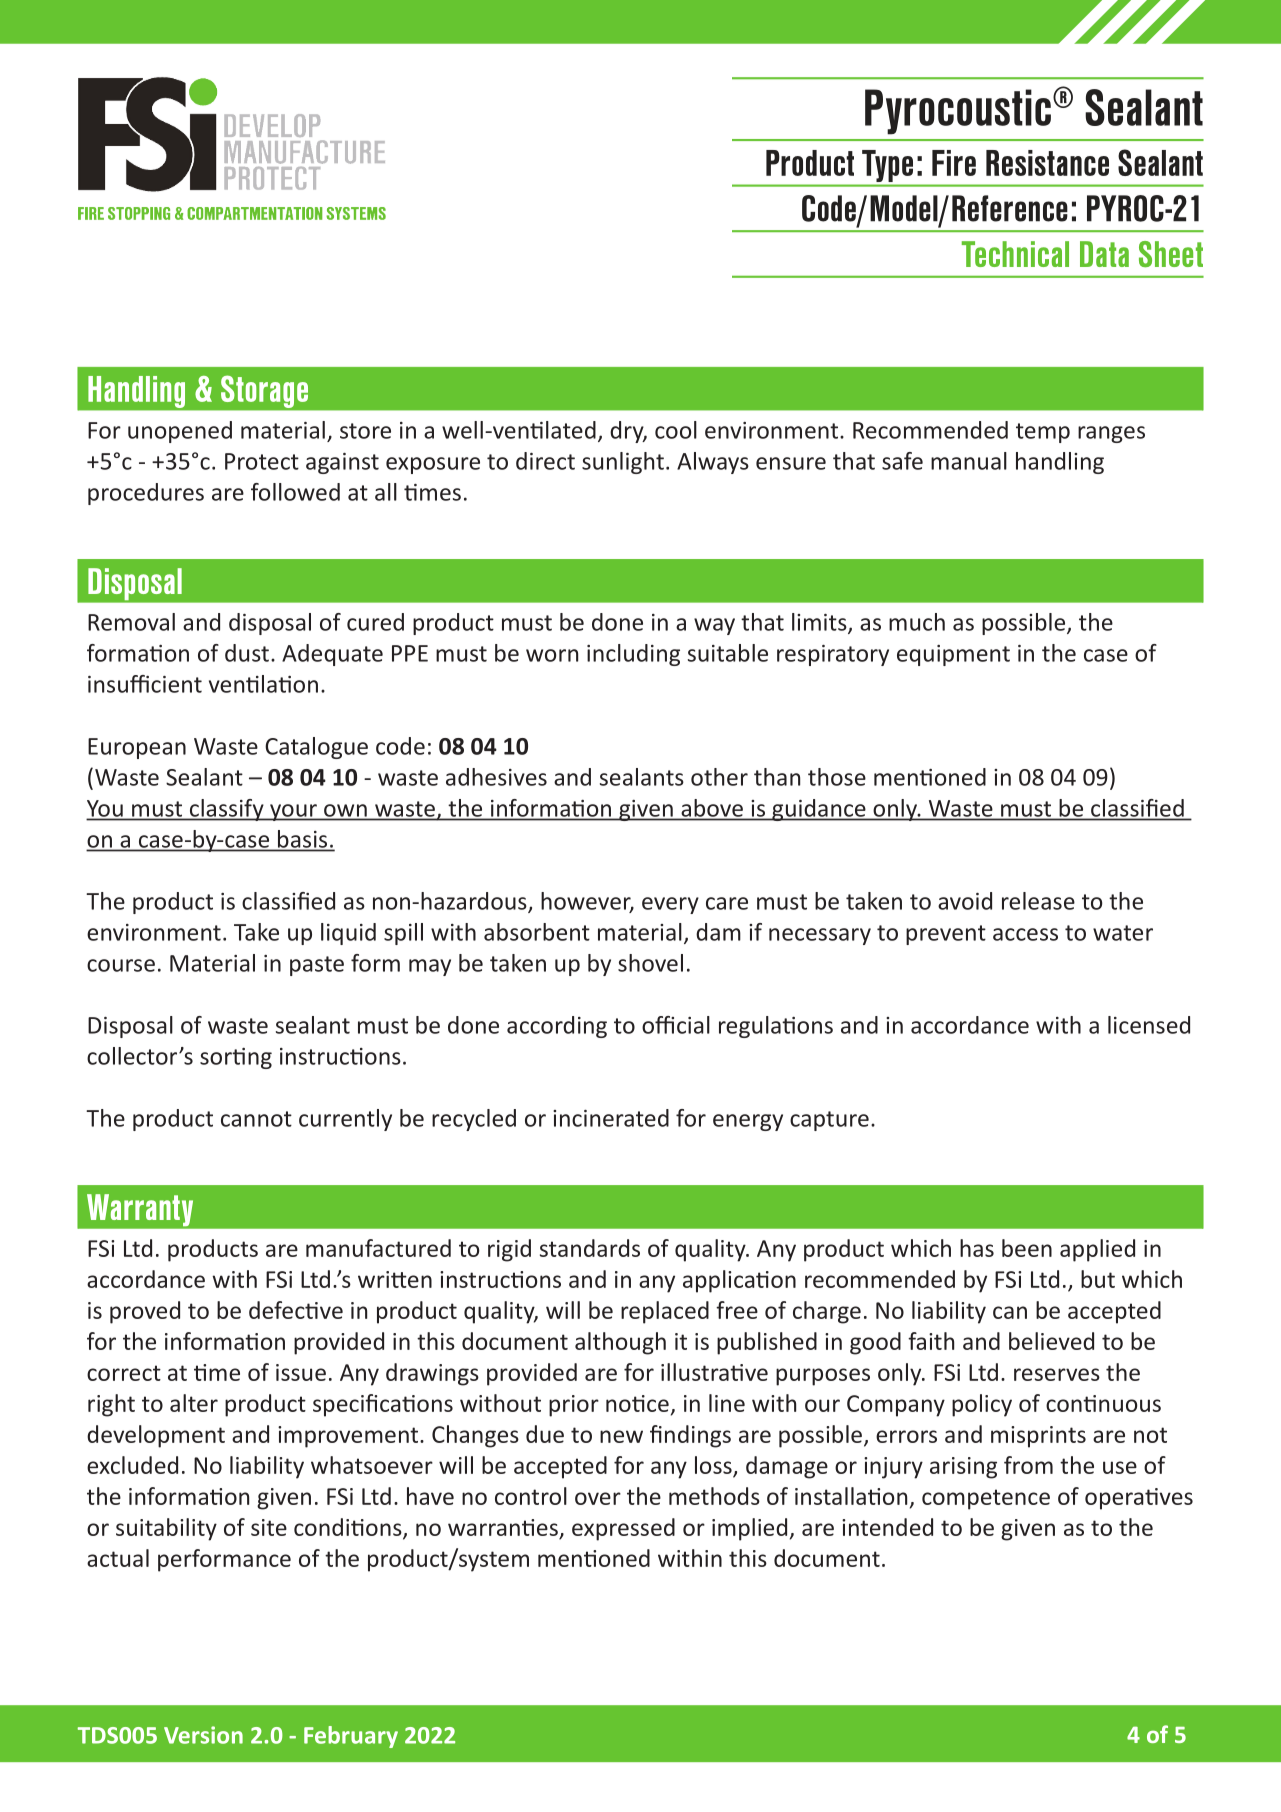 The image size is (1281, 1812). What do you see at coordinates (1051, 1341) in the screenshot?
I see `believed` at bounding box center [1051, 1341].
